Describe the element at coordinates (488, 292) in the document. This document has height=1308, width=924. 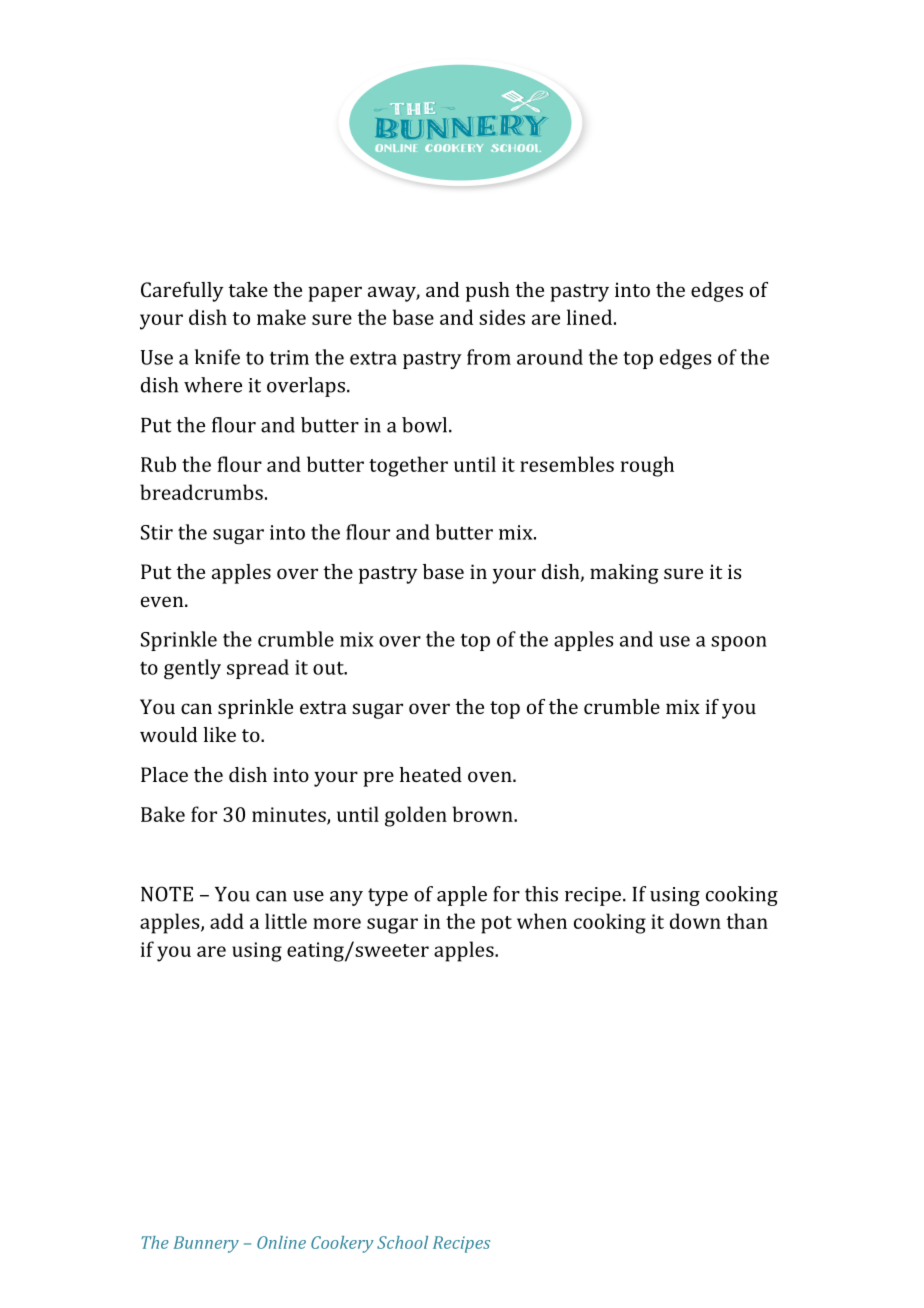
I see `push` at that location.
